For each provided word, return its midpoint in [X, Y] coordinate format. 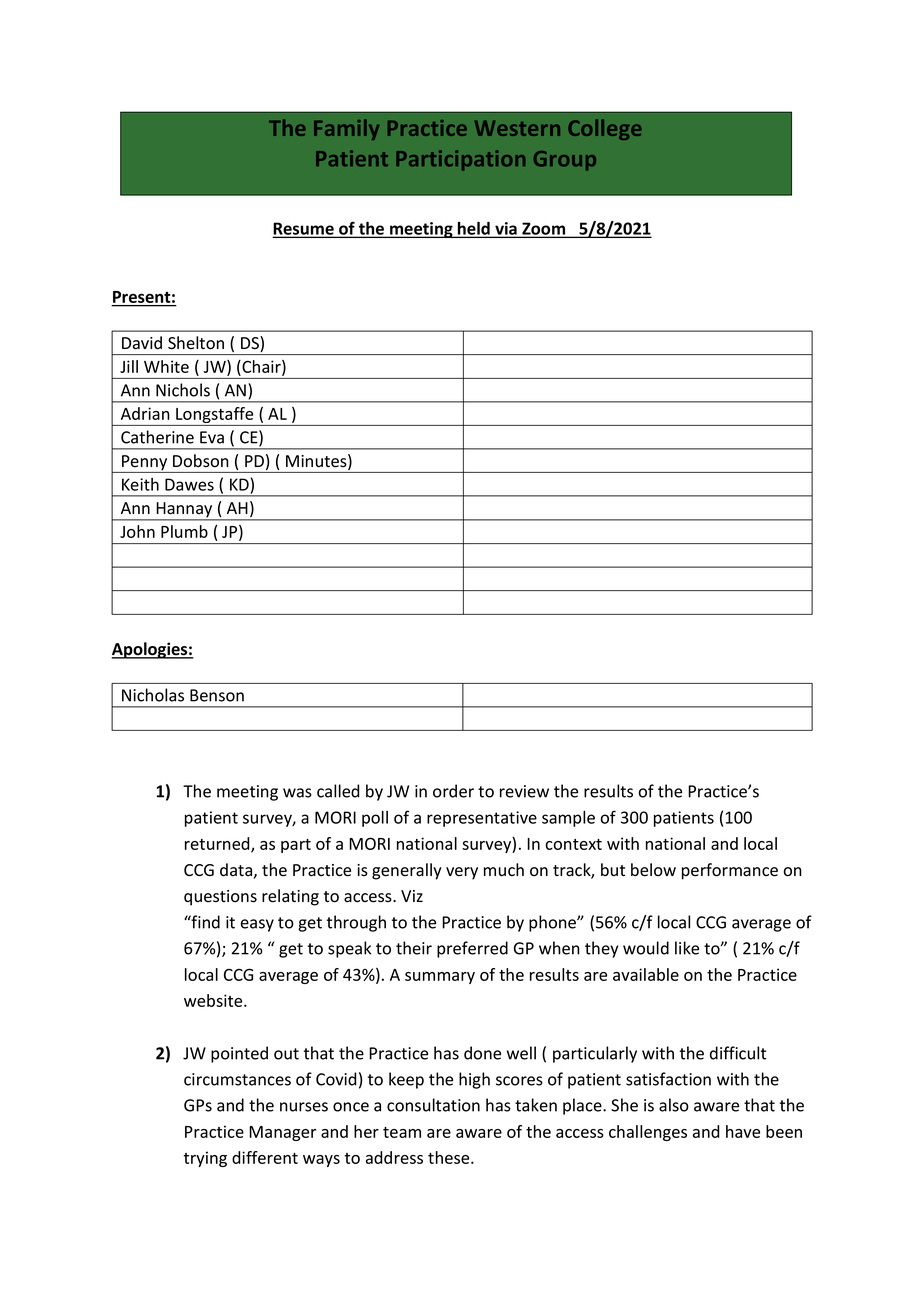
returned [218, 844]
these [450, 1157]
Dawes [189, 484]
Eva [212, 437]
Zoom [544, 229]
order [453, 791]
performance [730, 871]
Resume [304, 229]
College [605, 129]
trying [205, 1159]
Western [517, 128]
